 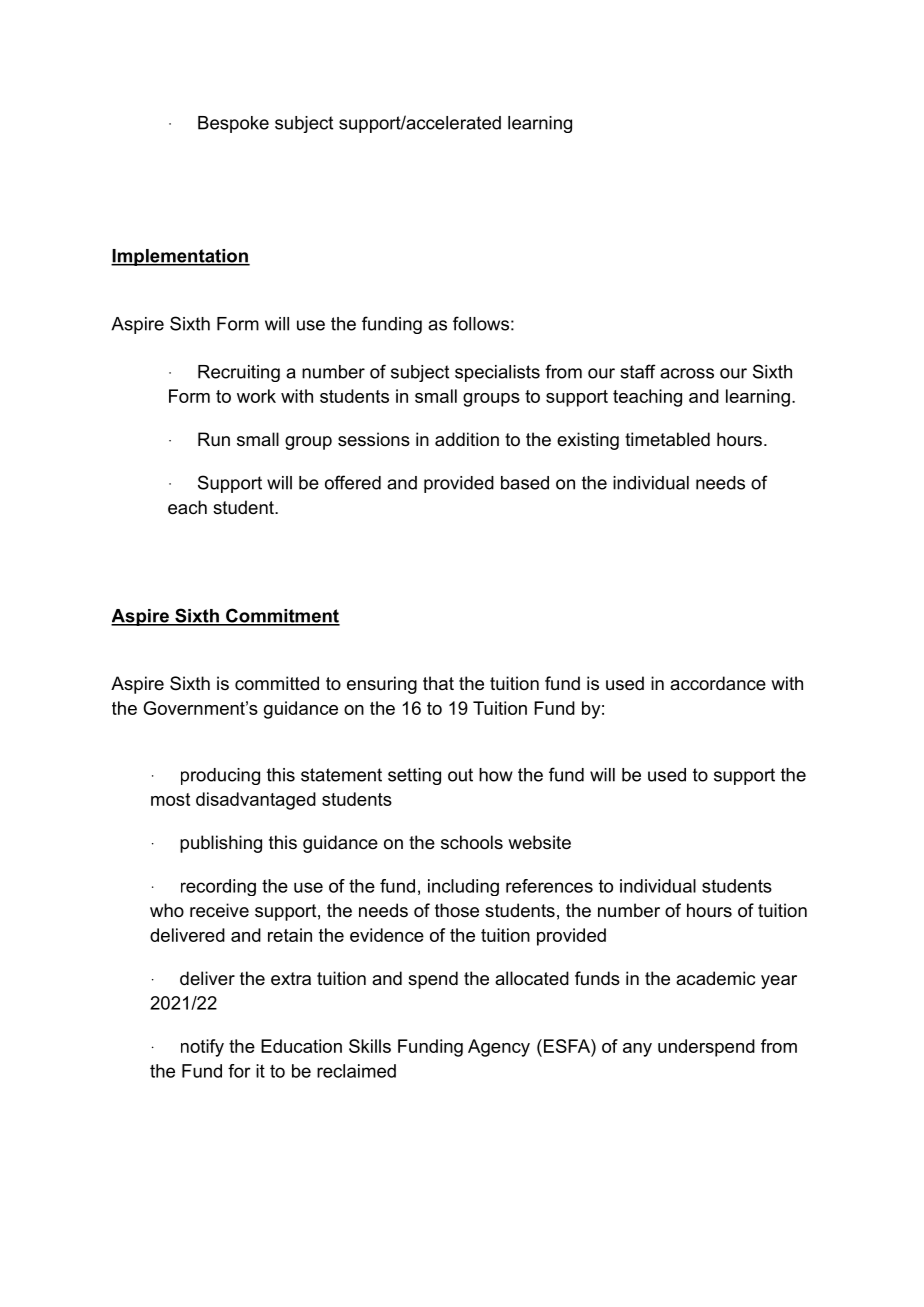 What do you see at coordinates (588, 441) in the screenshot?
I see `existing` at bounding box center [588, 441].
